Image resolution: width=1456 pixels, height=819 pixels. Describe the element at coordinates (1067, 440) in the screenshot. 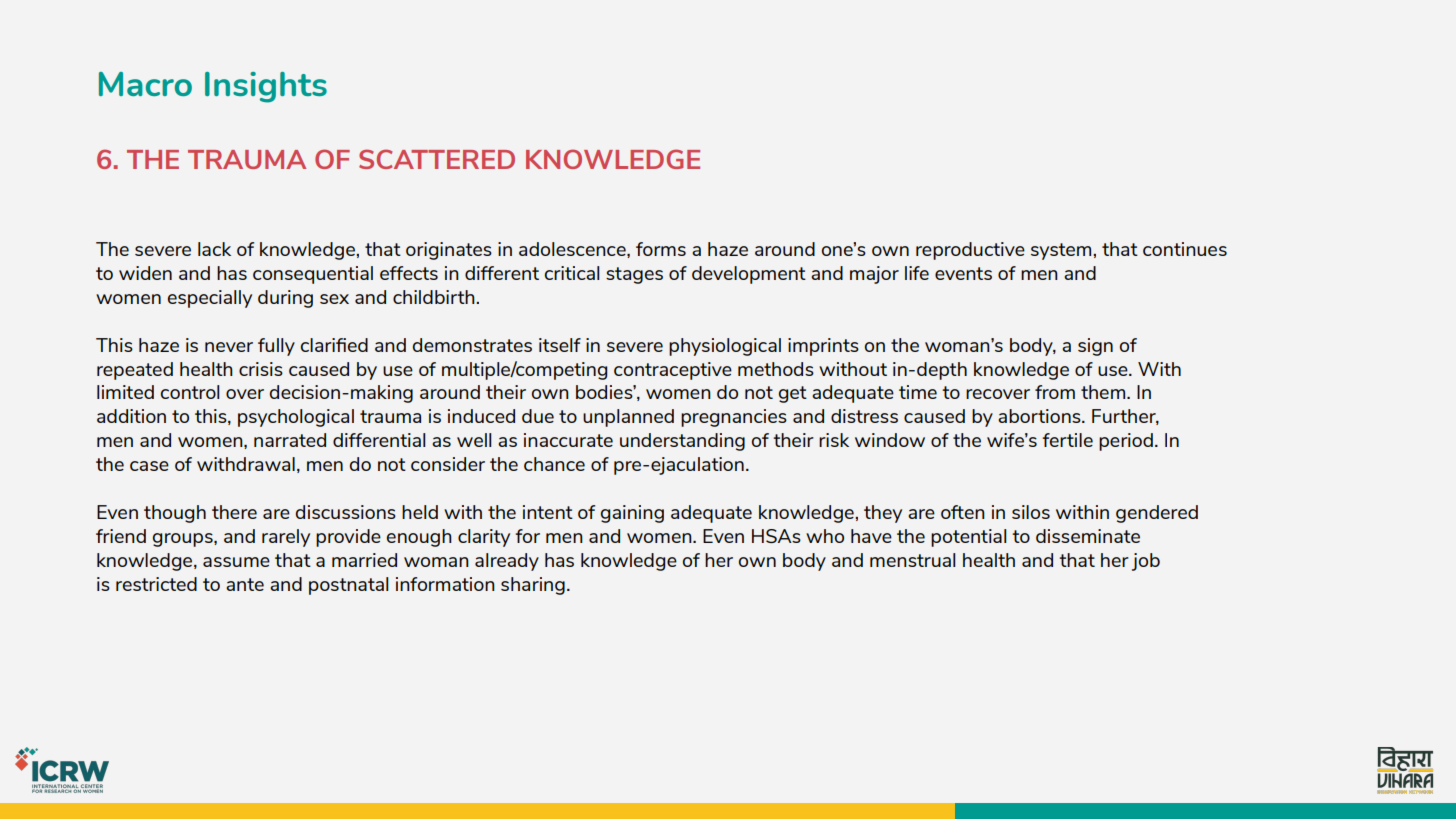

I see `fertile` at that location.
